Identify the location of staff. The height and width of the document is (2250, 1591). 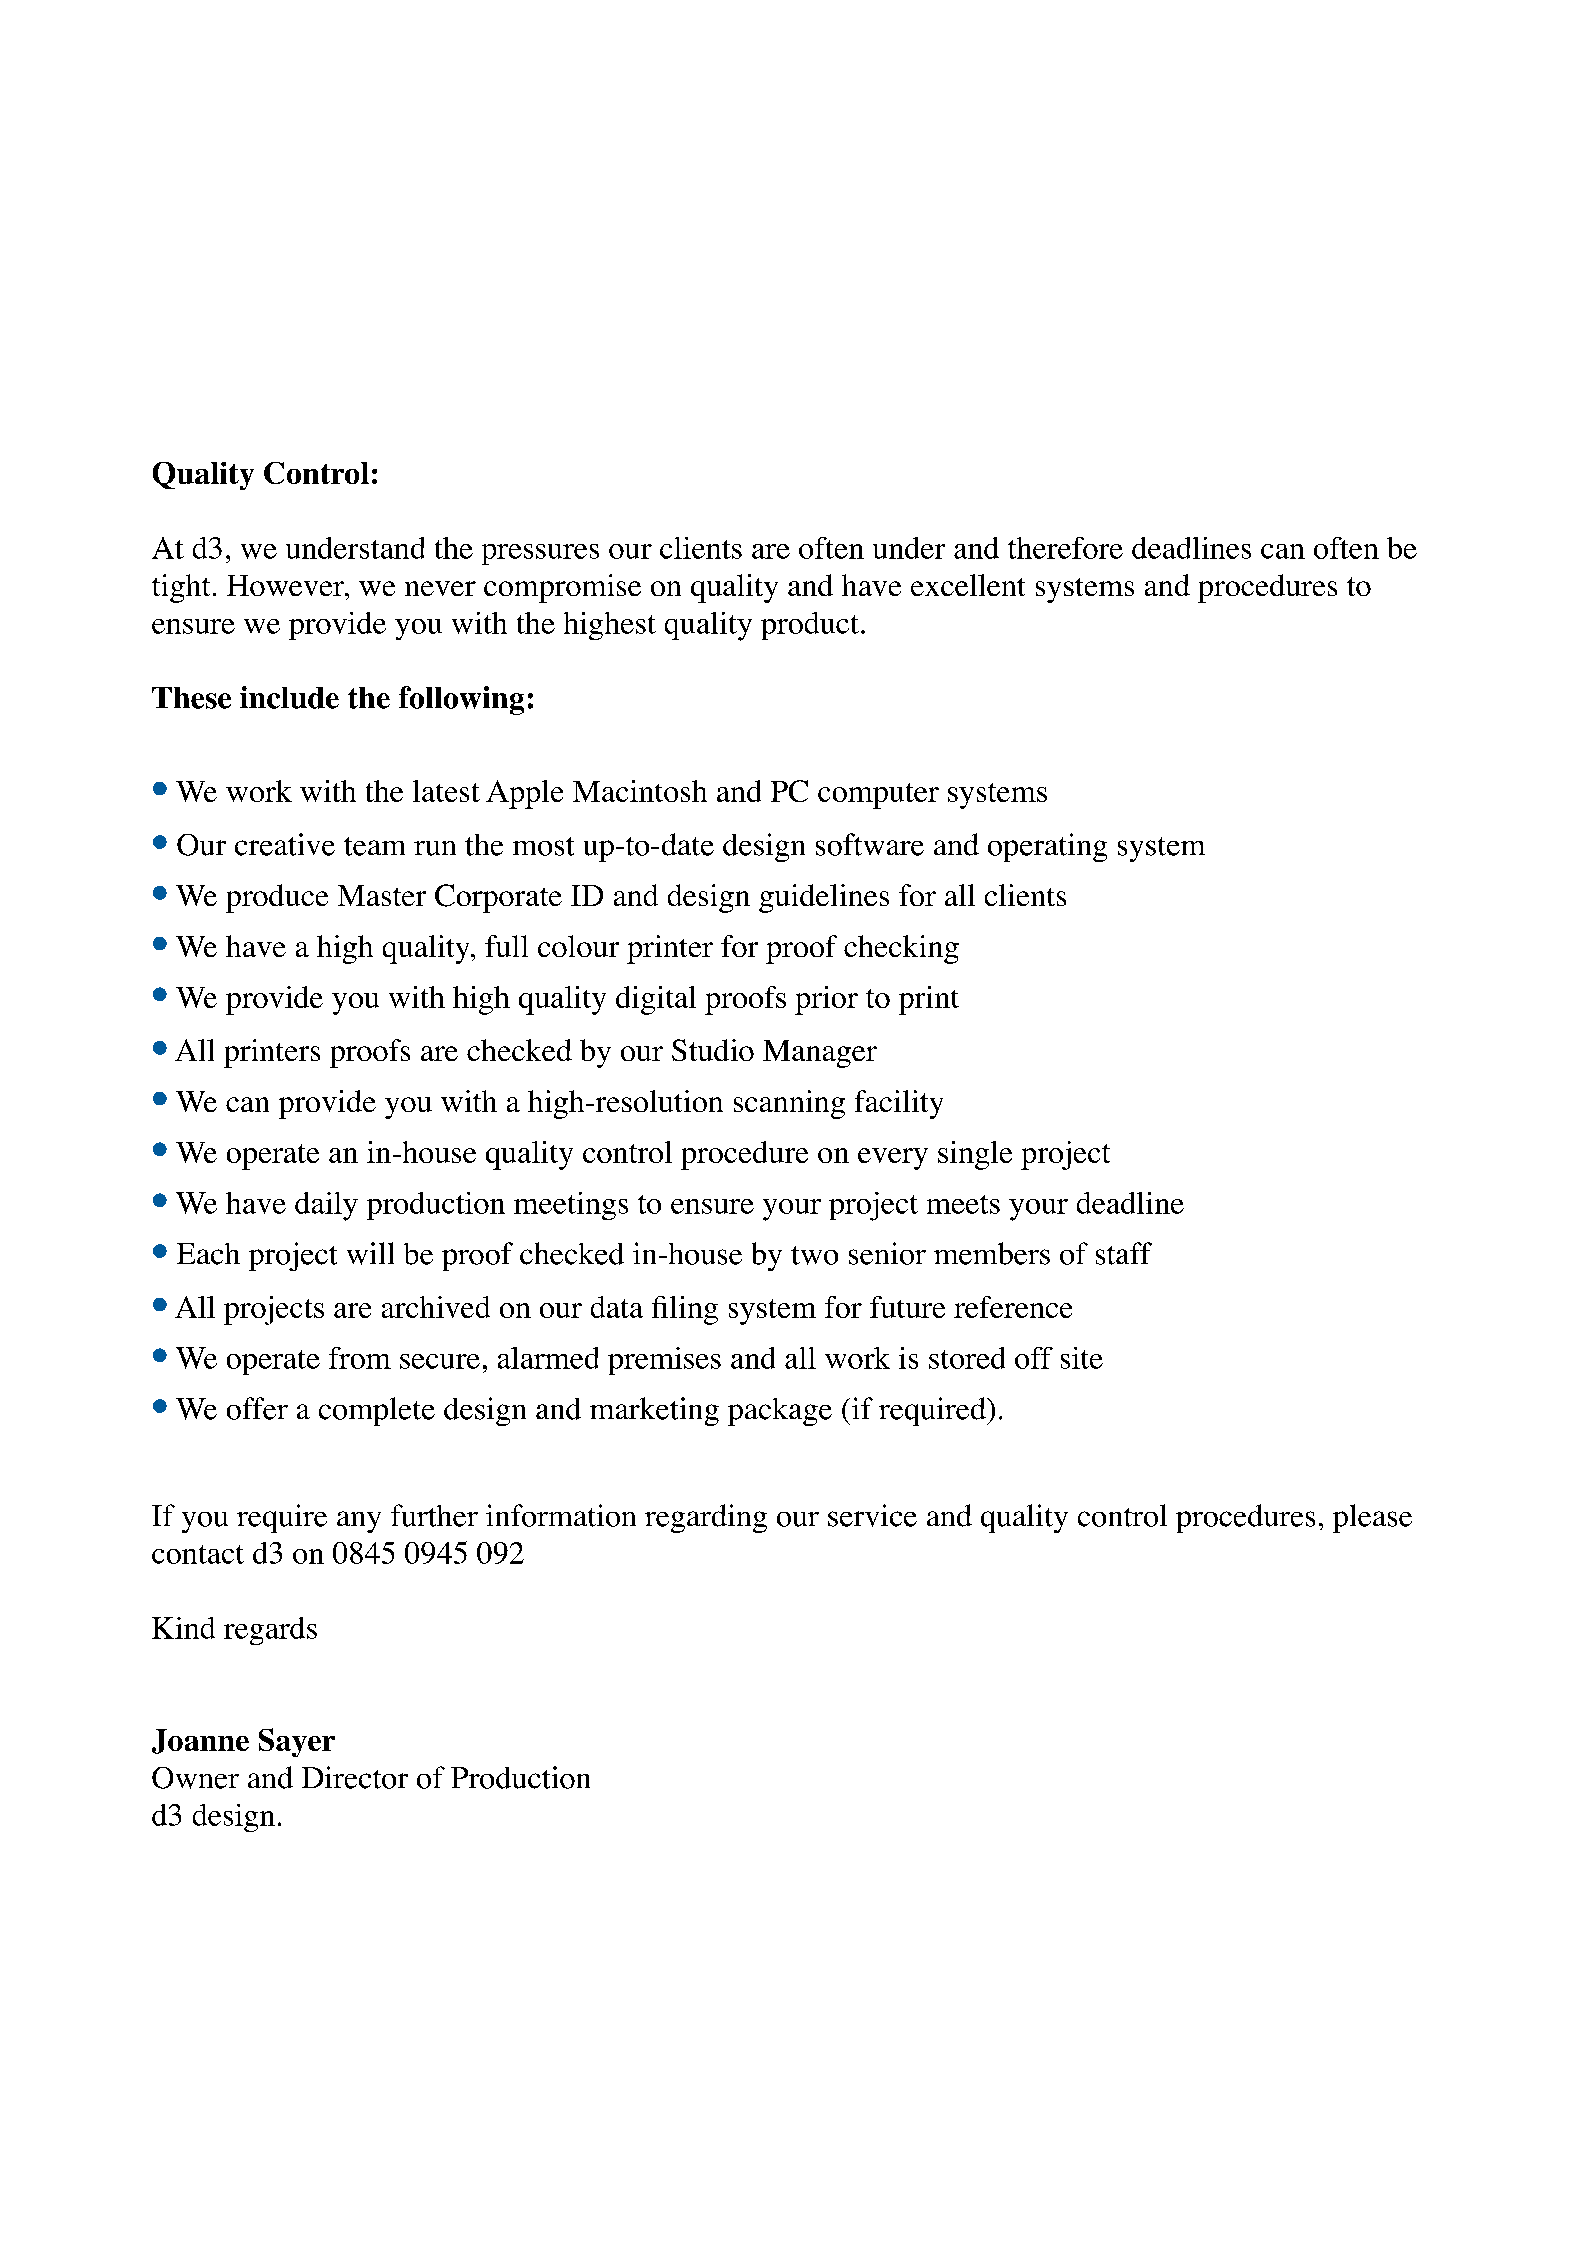
(1124, 1253).
